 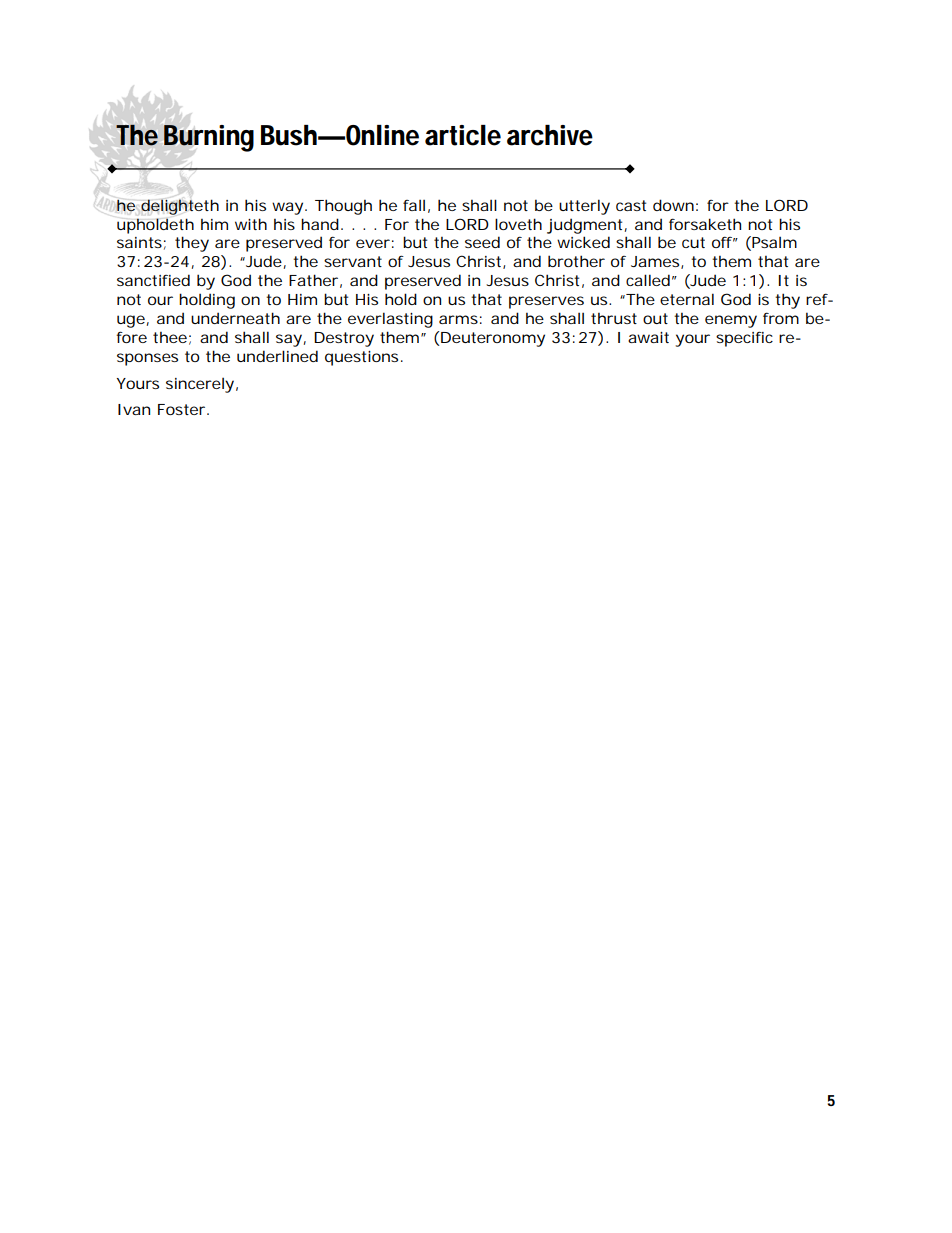 I want to click on article, so click(x=463, y=135).
